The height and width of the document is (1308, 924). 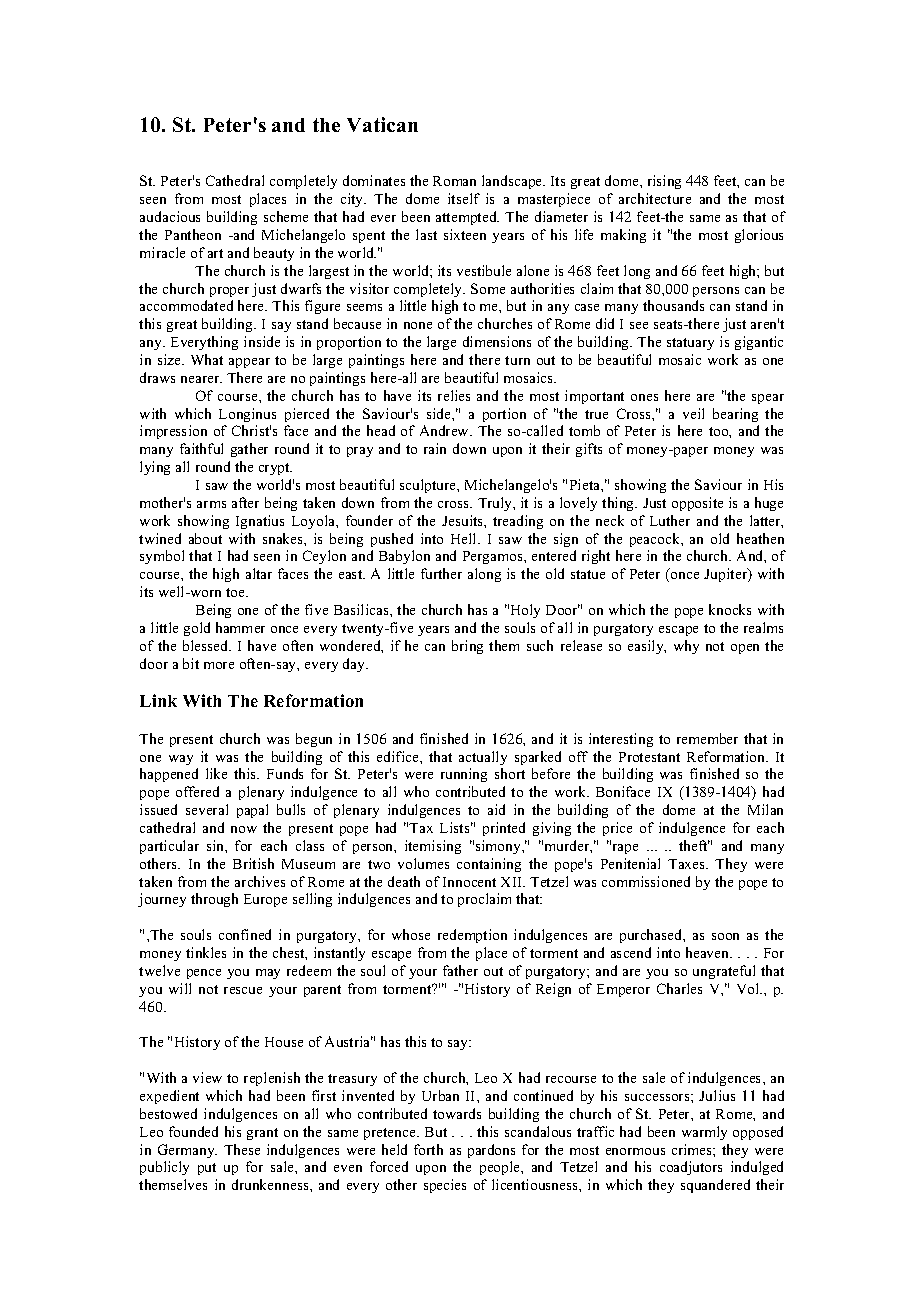 I want to click on after, so click(x=245, y=502).
